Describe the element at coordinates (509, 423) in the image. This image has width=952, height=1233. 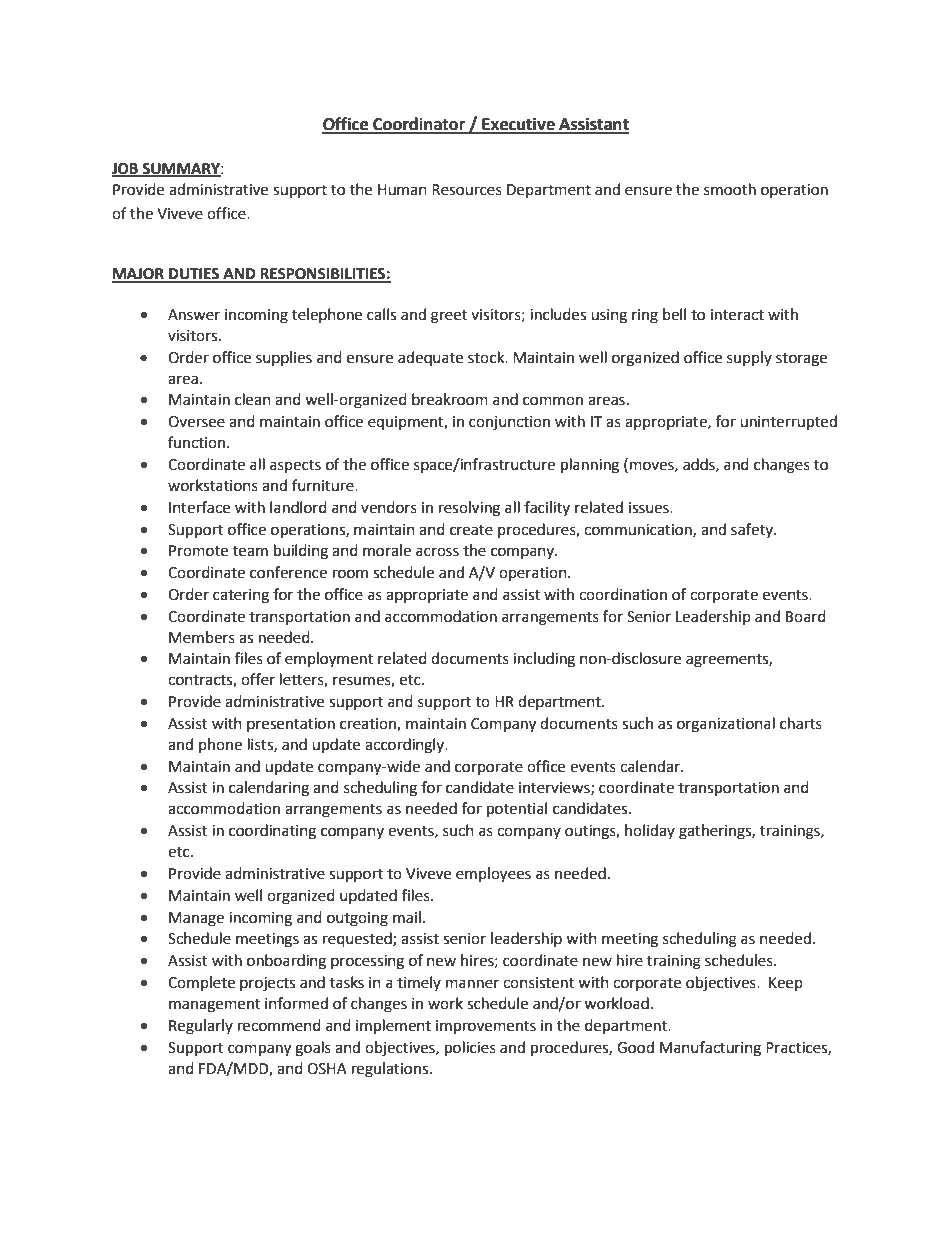
I see `conjunction` at that location.
